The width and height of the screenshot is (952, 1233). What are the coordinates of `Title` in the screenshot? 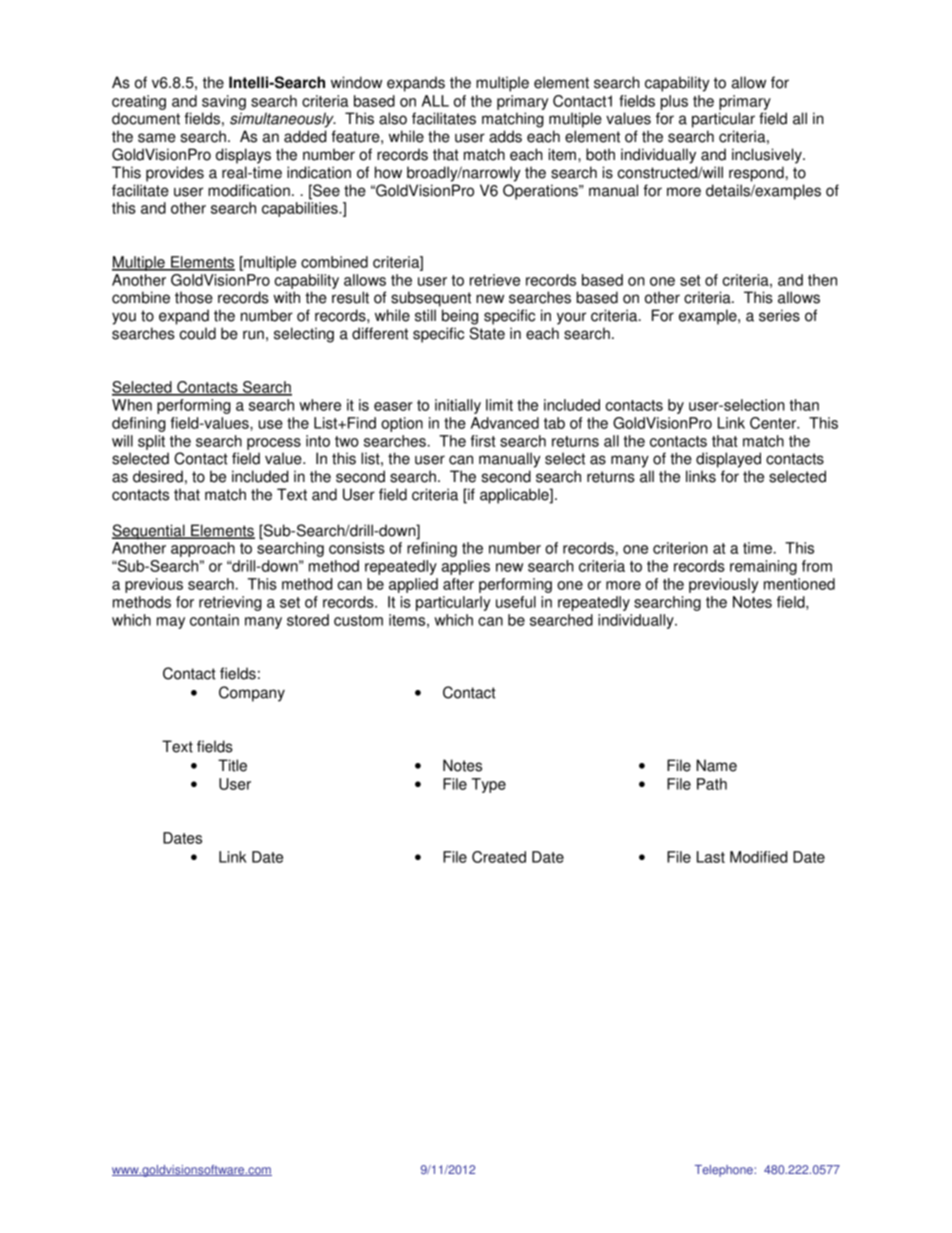 It's located at (232, 765).
